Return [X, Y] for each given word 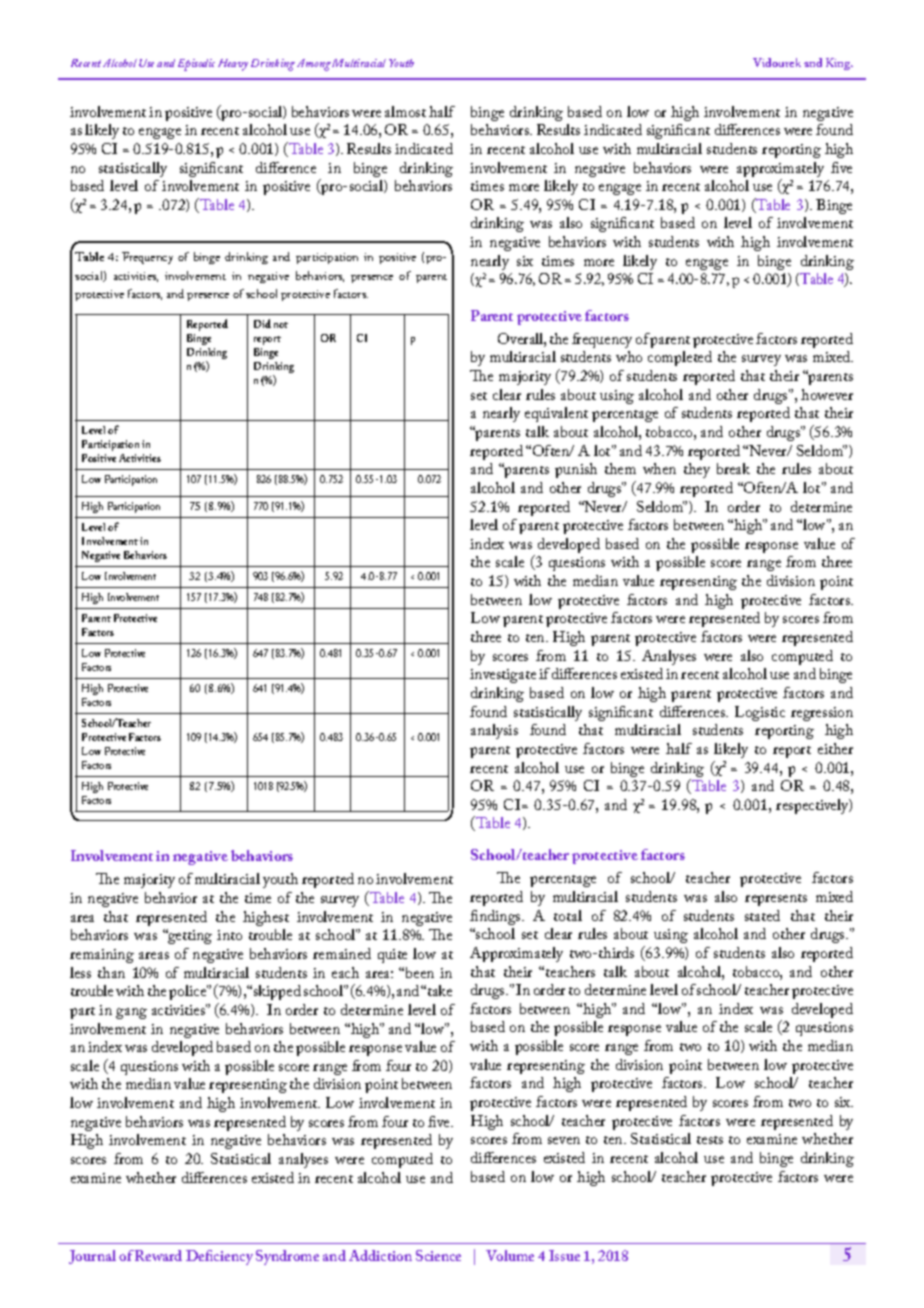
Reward [158, 1255]
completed [680, 358]
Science [438, 1255]
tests [710, 1140]
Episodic [196, 65]
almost [405, 111]
